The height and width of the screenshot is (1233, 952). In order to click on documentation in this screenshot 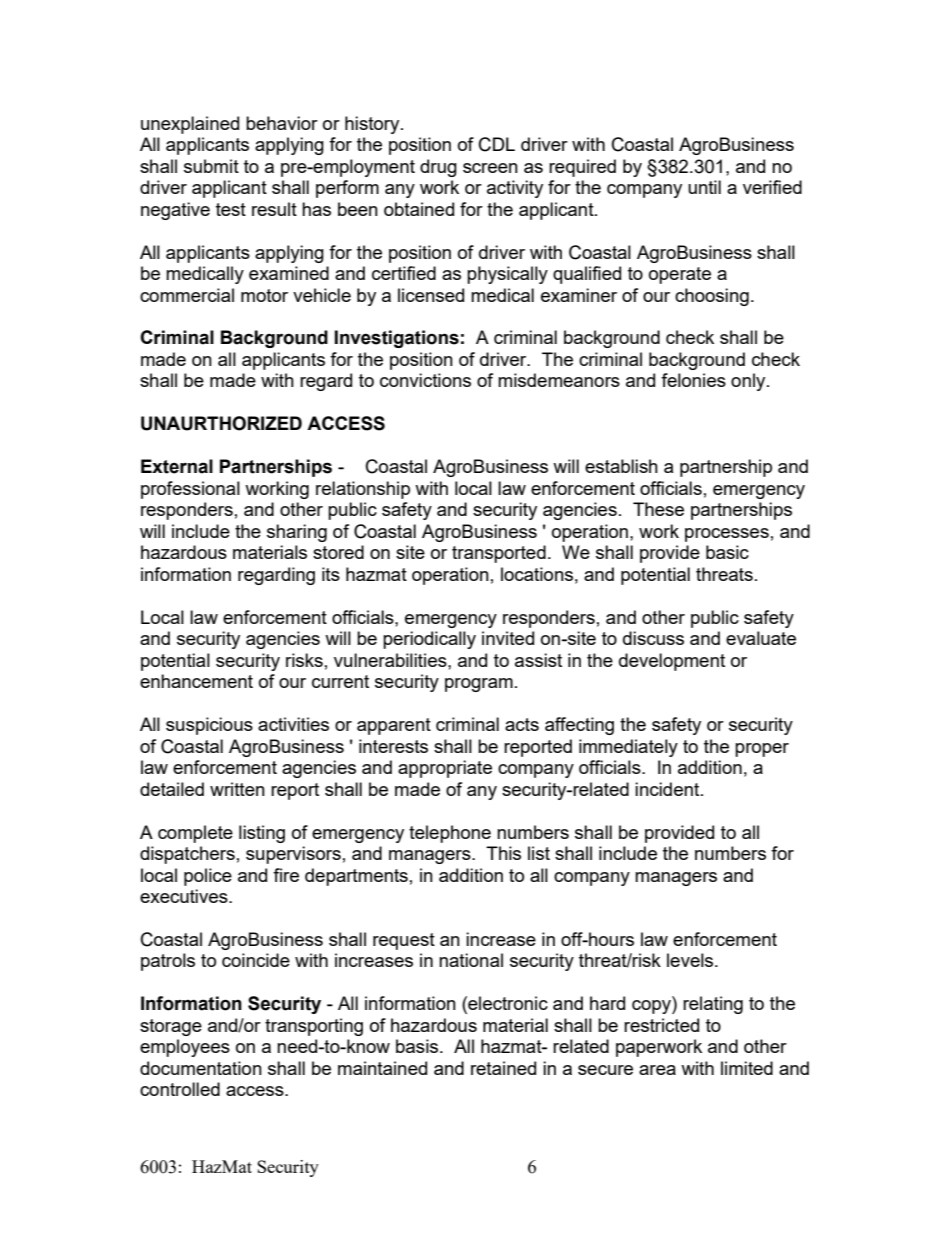, I will do `click(201, 1068)`.
